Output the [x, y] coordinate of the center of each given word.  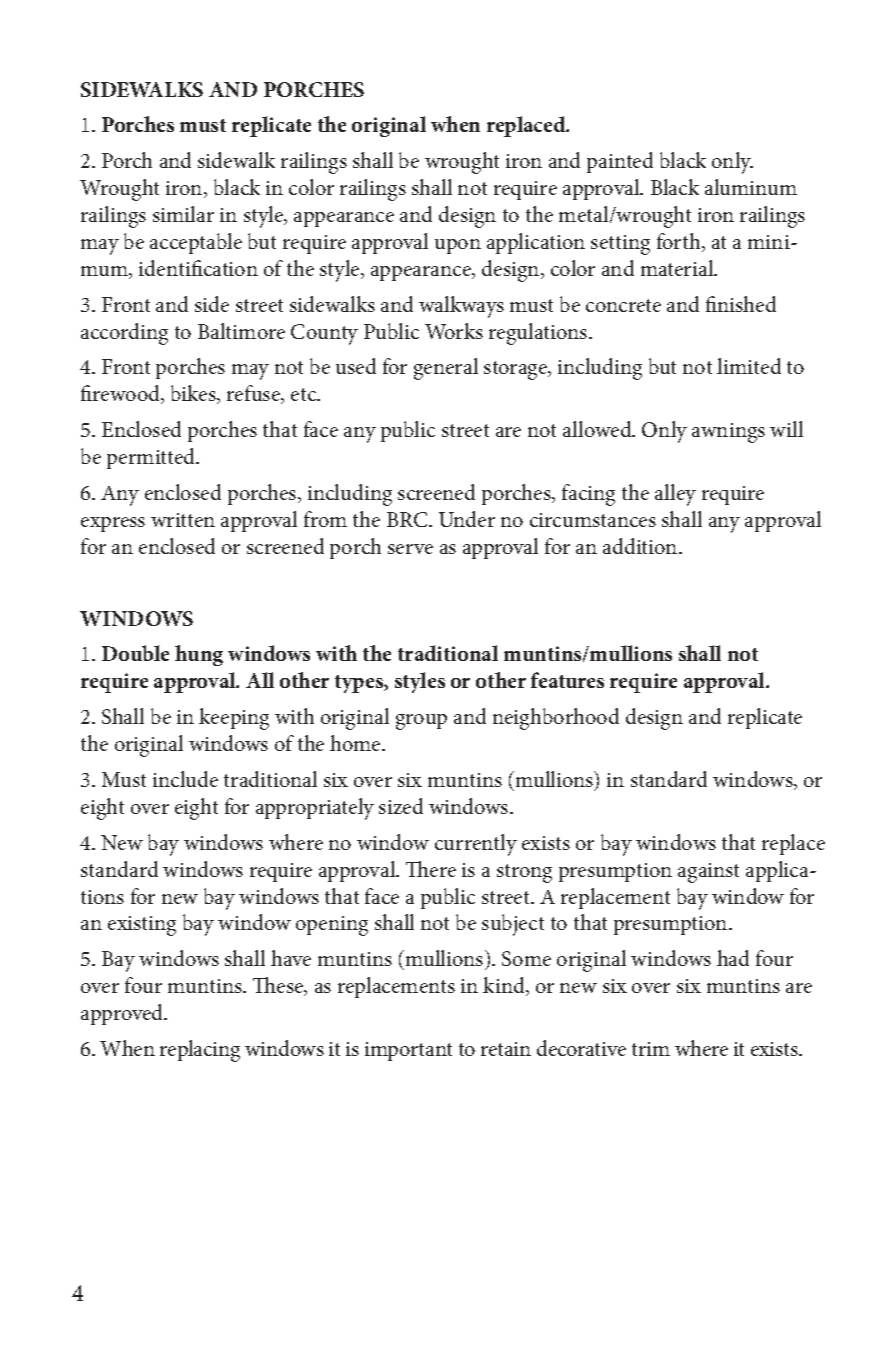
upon [458, 246]
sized [401, 806]
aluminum [751, 187]
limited [749, 366]
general [446, 369]
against [708, 873]
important [408, 1051]
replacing [200, 1051]
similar [183, 214]
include [185, 779]
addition [641, 546]
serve [410, 549]
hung [199, 655]
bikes [194, 394]
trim [651, 1049]
